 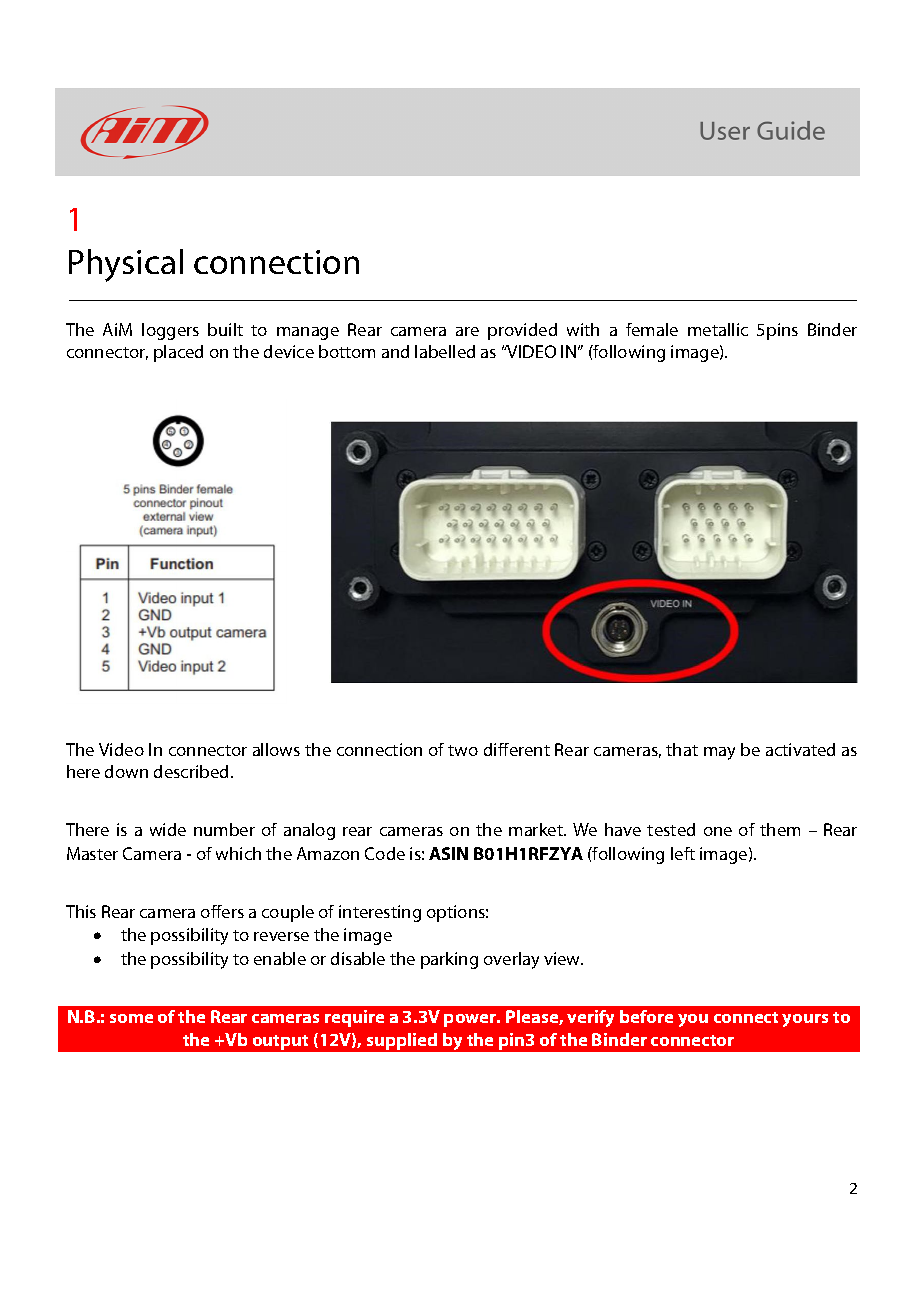 What do you see at coordinates (463, 750) in the document?
I see `two` at bounding box center [463, 750].
